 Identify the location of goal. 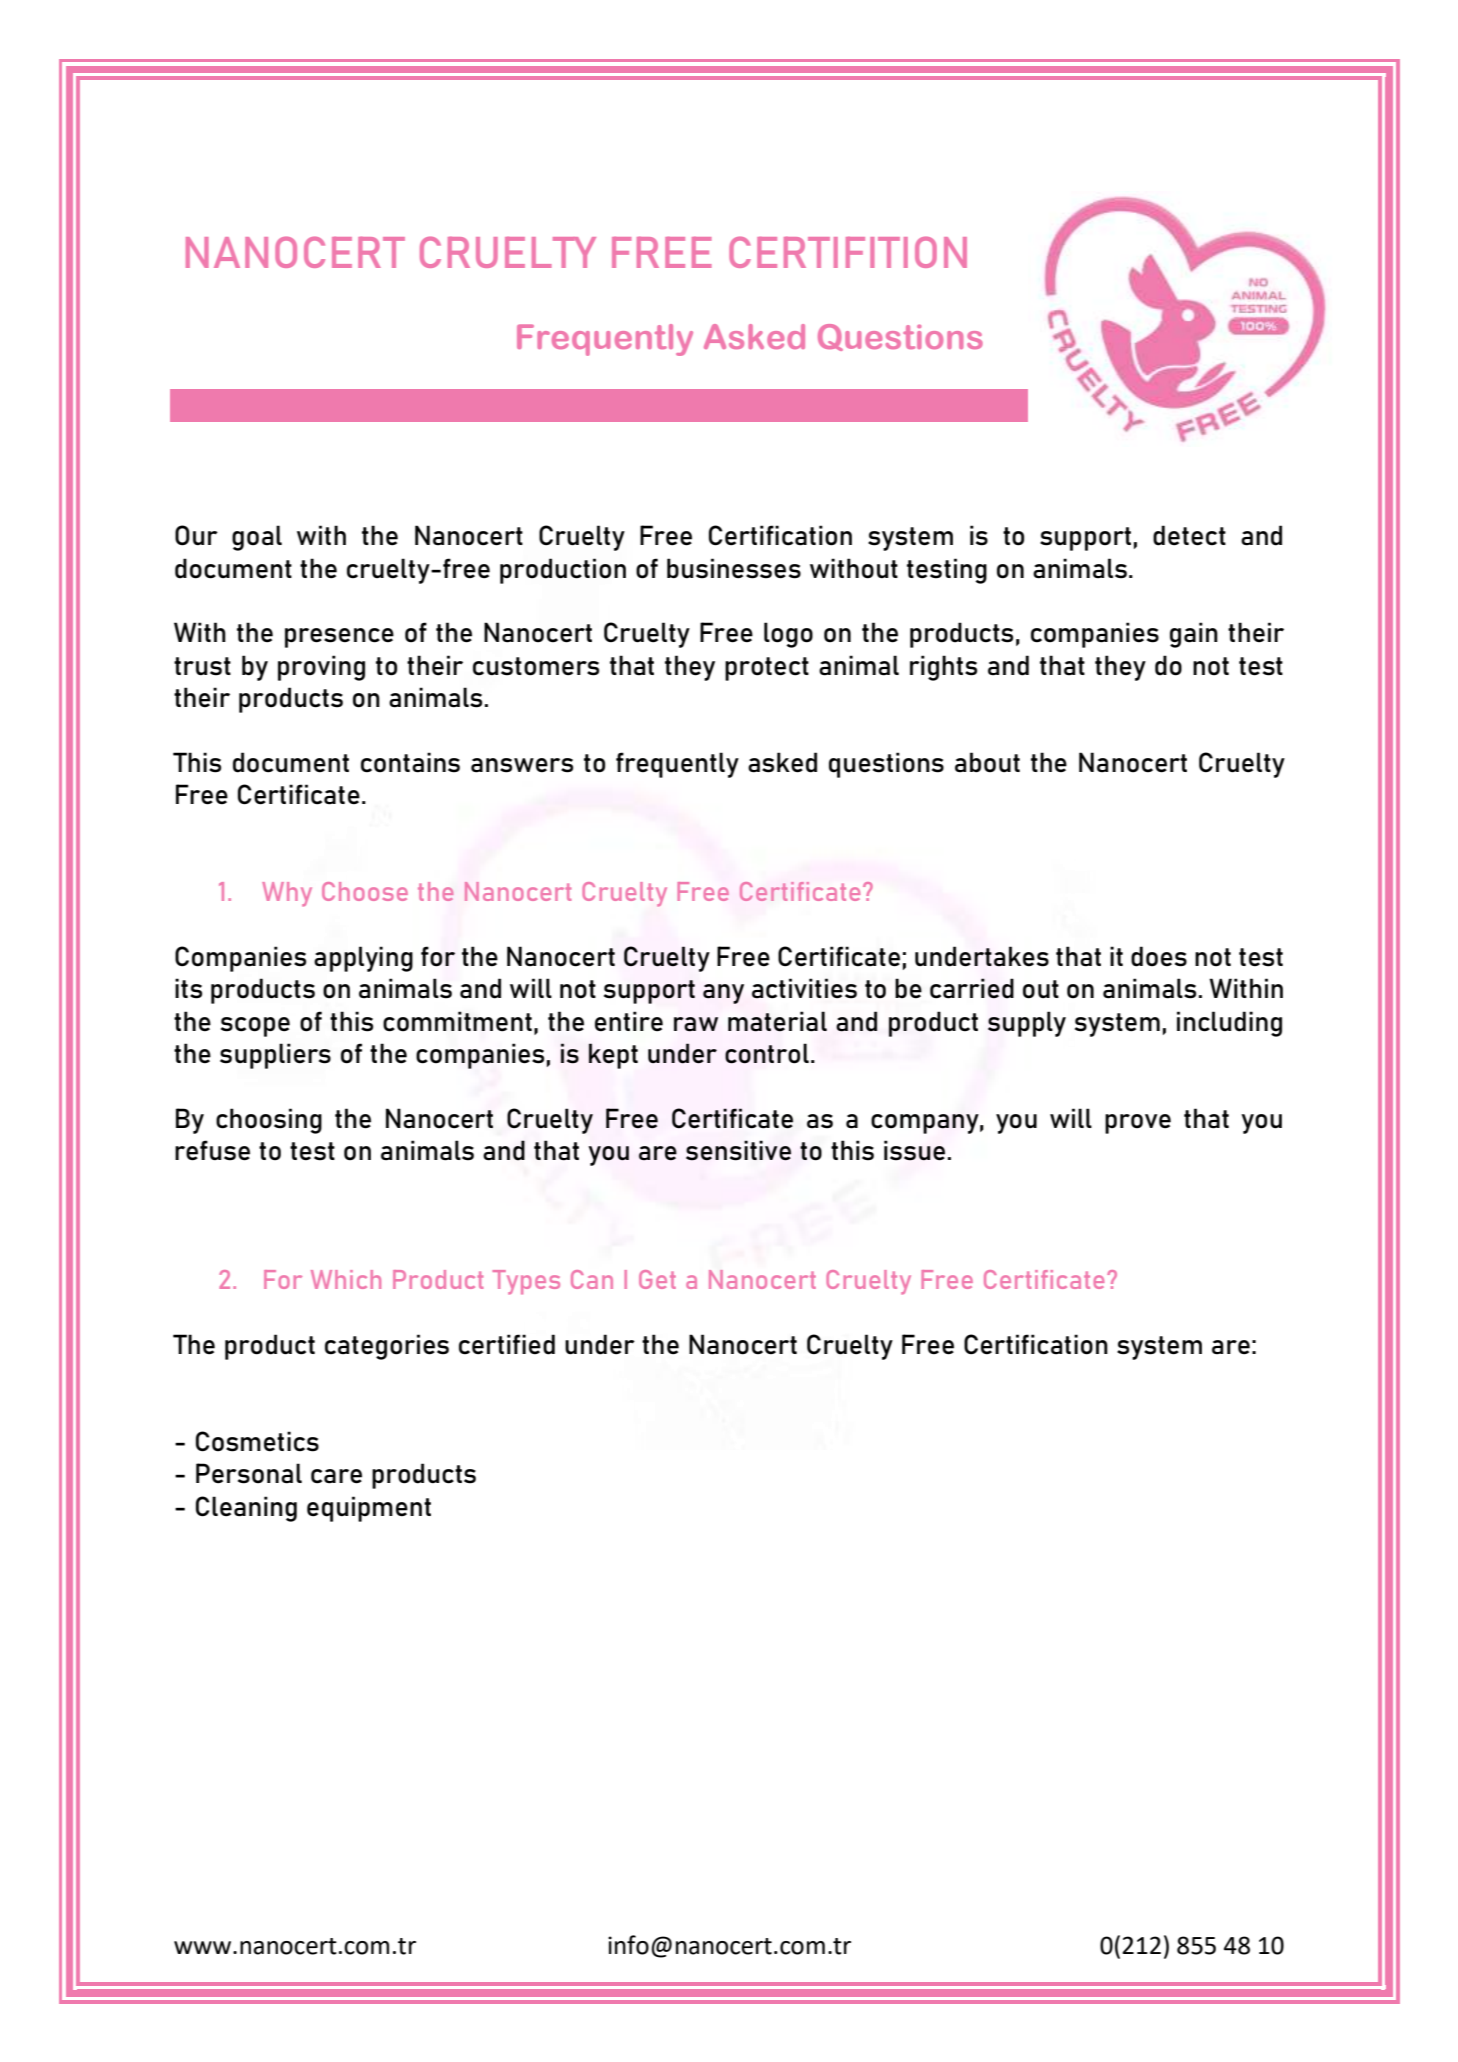
(257, 538).
